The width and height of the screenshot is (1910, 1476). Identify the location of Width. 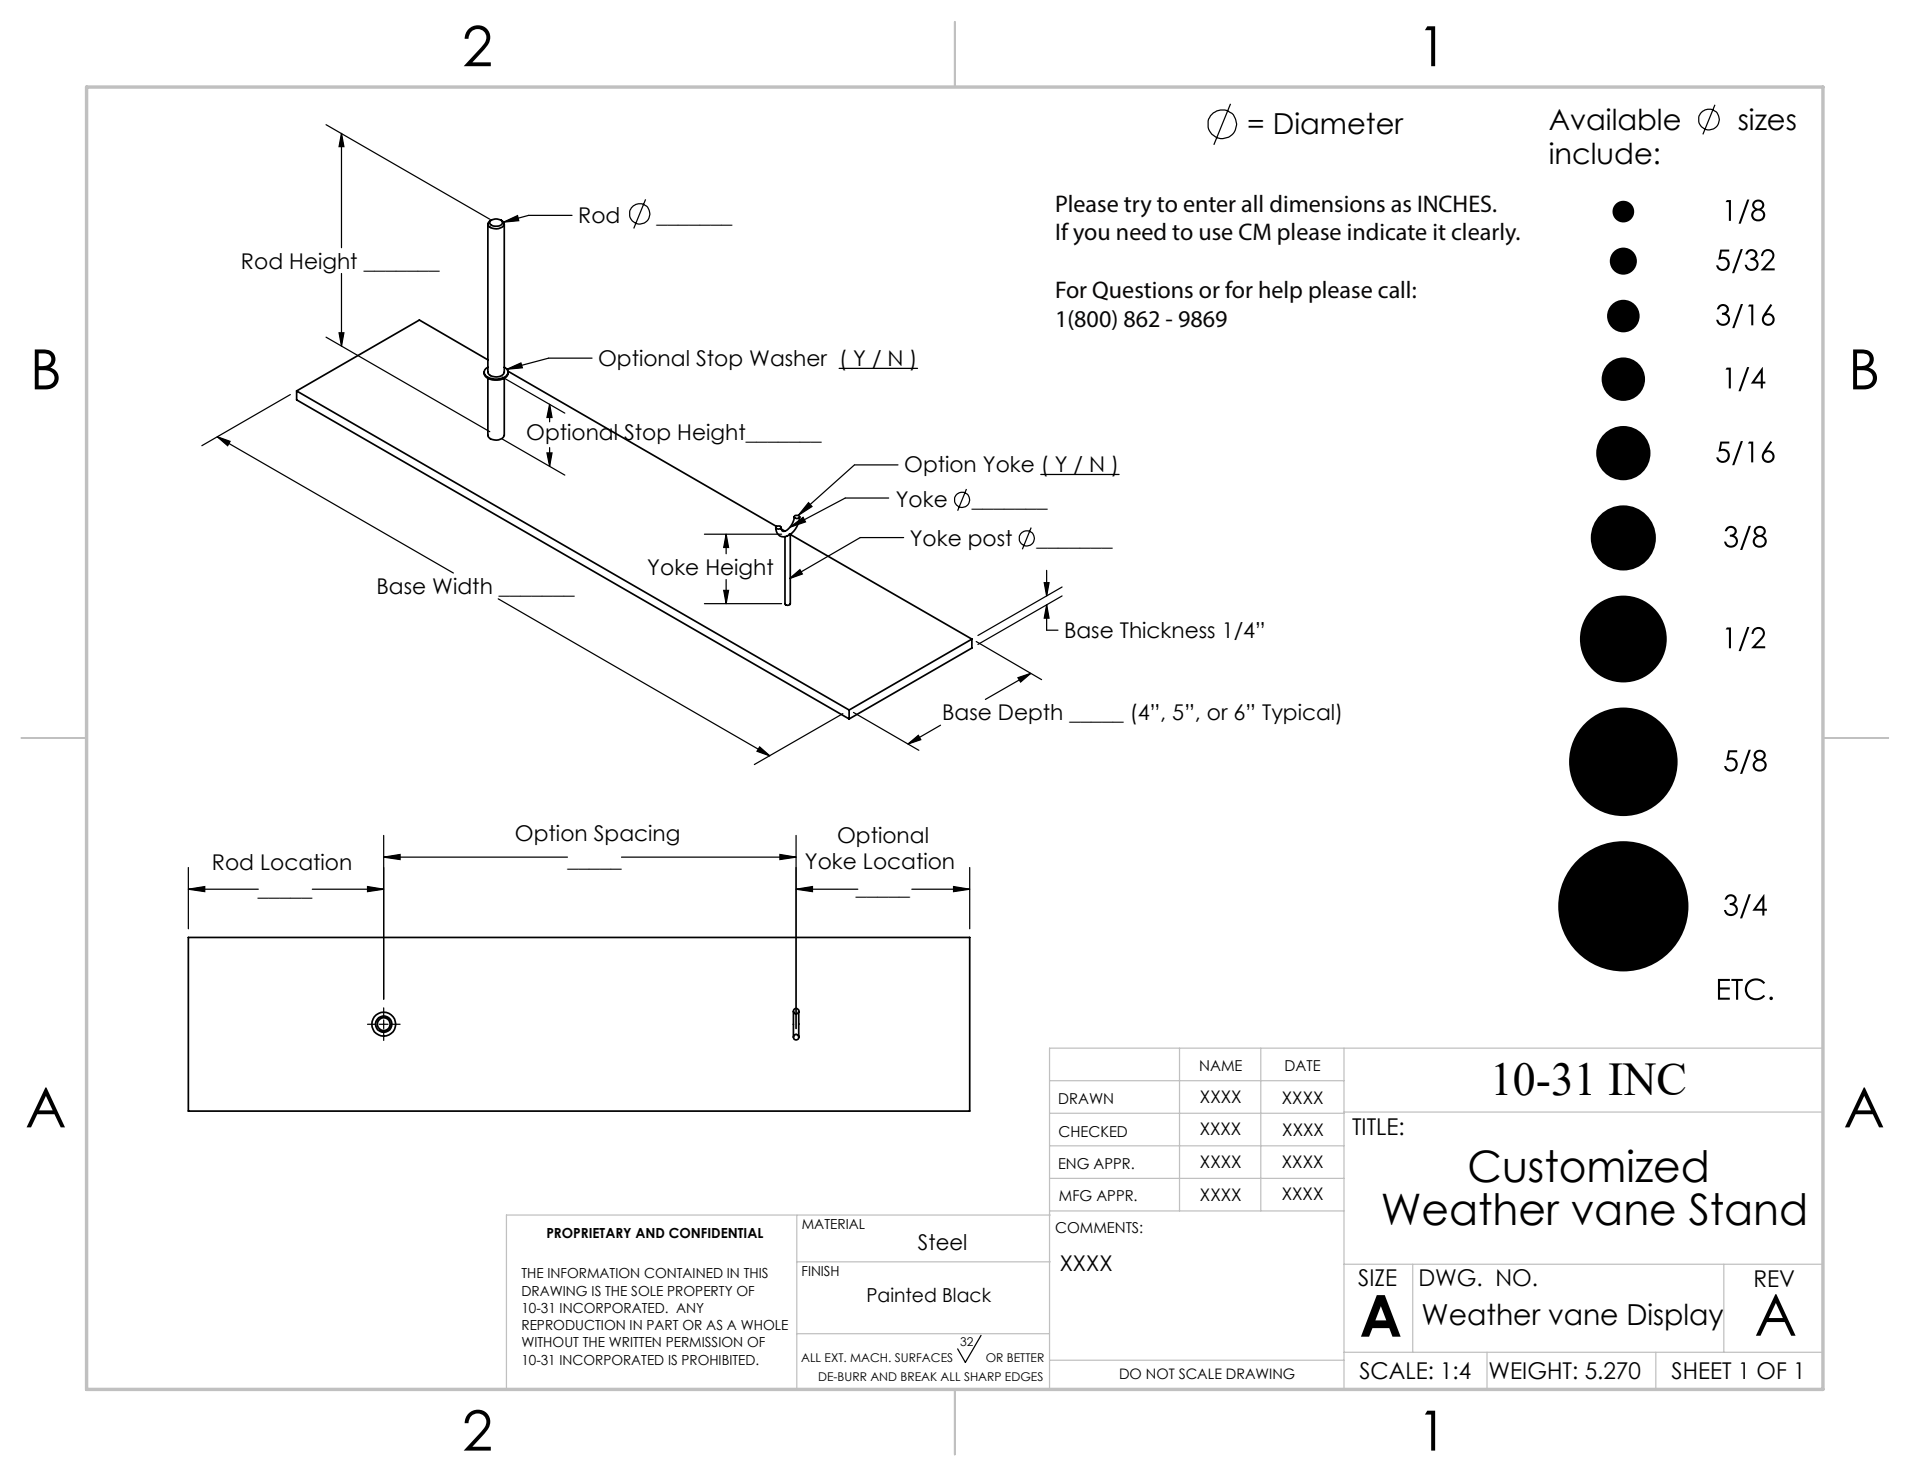
(462, 586).
